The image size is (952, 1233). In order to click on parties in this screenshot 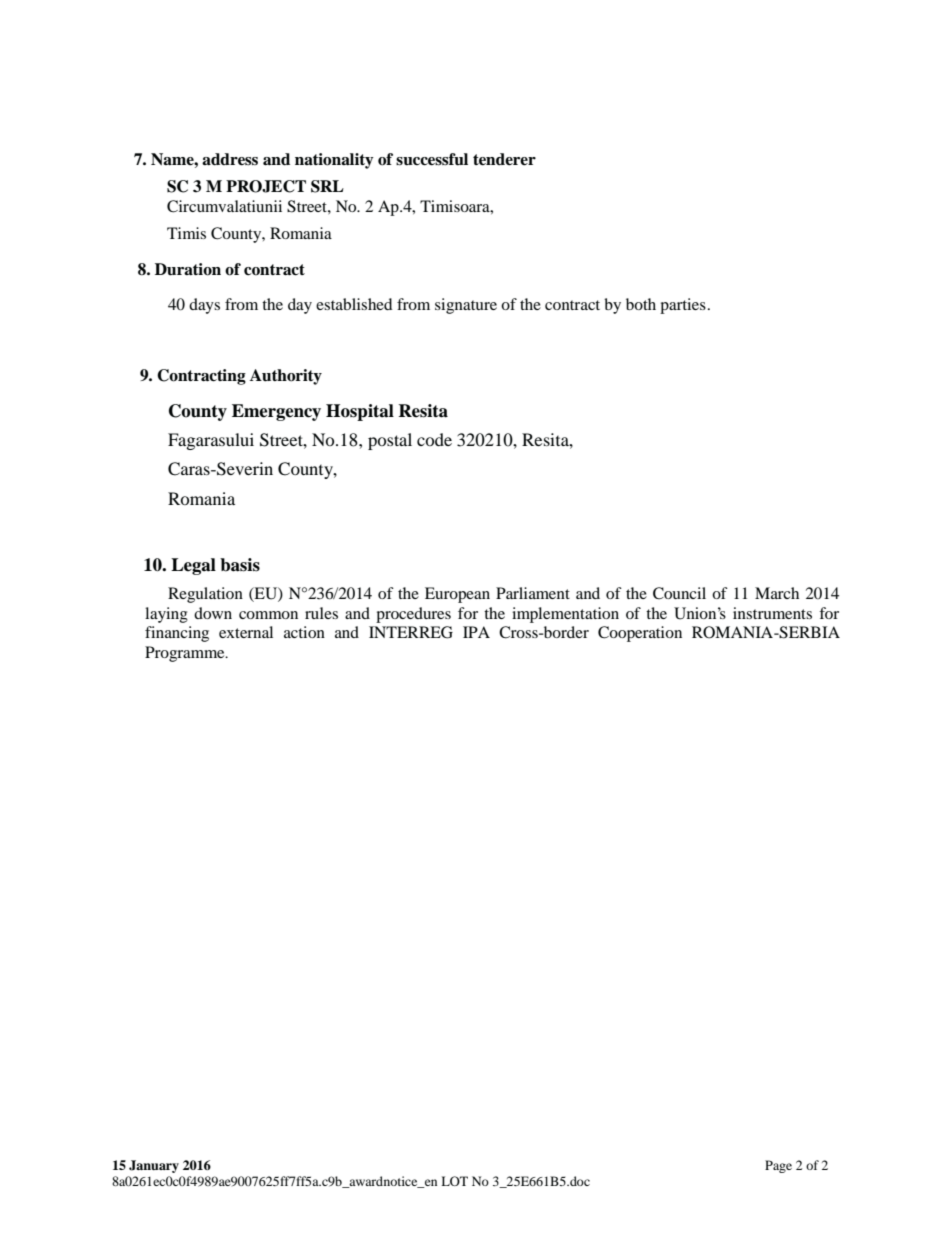, I will do `click(683, 306)`.
